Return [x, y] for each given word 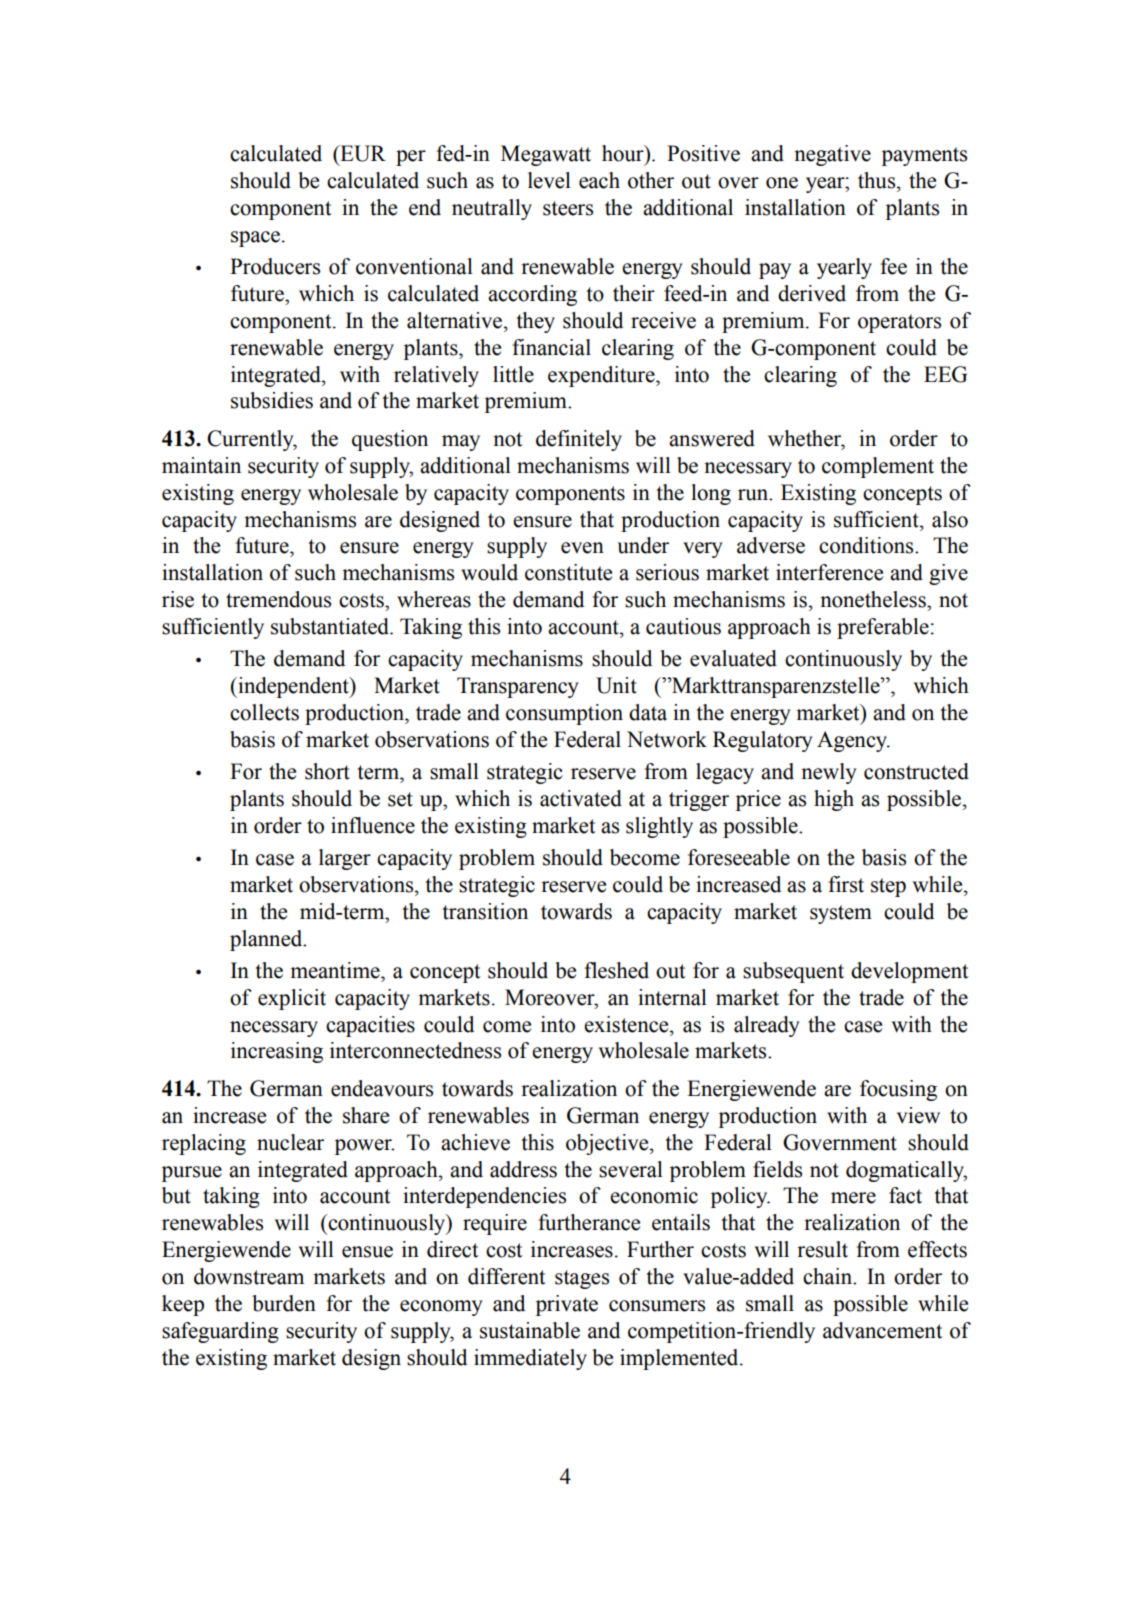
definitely [579, 440]
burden [284, 1303]
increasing [277, 1052]
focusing [898, 1090]
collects [264, 712]
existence [627, 1024]
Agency [853, 741]
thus [878, 180]
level [549, 180]
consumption [564, 714]
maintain [201, 465]
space [255, 239]
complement [878, 467]
